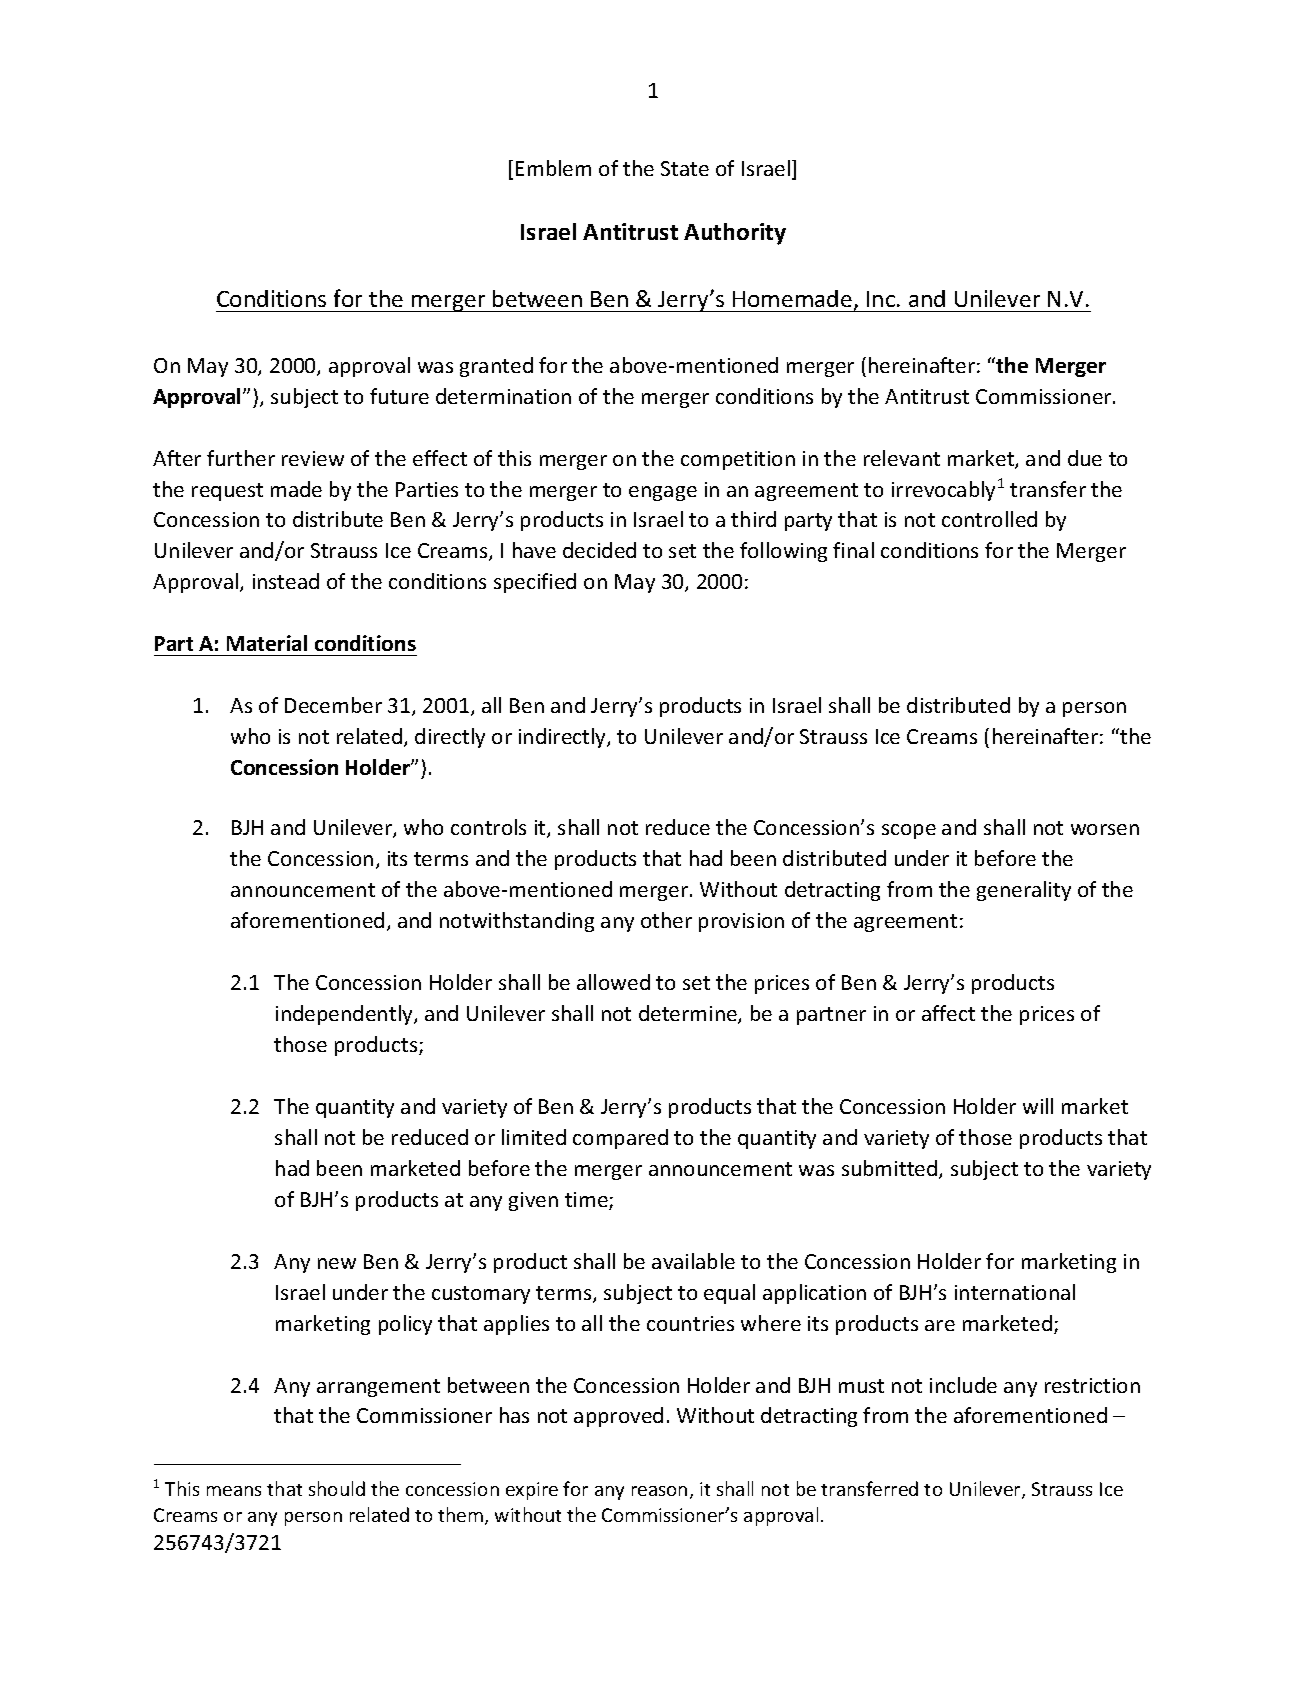 The image size is (1307, 1692). Describe the element at coordinates (488, 827) in the screenshot. I see `controls` at that location.
